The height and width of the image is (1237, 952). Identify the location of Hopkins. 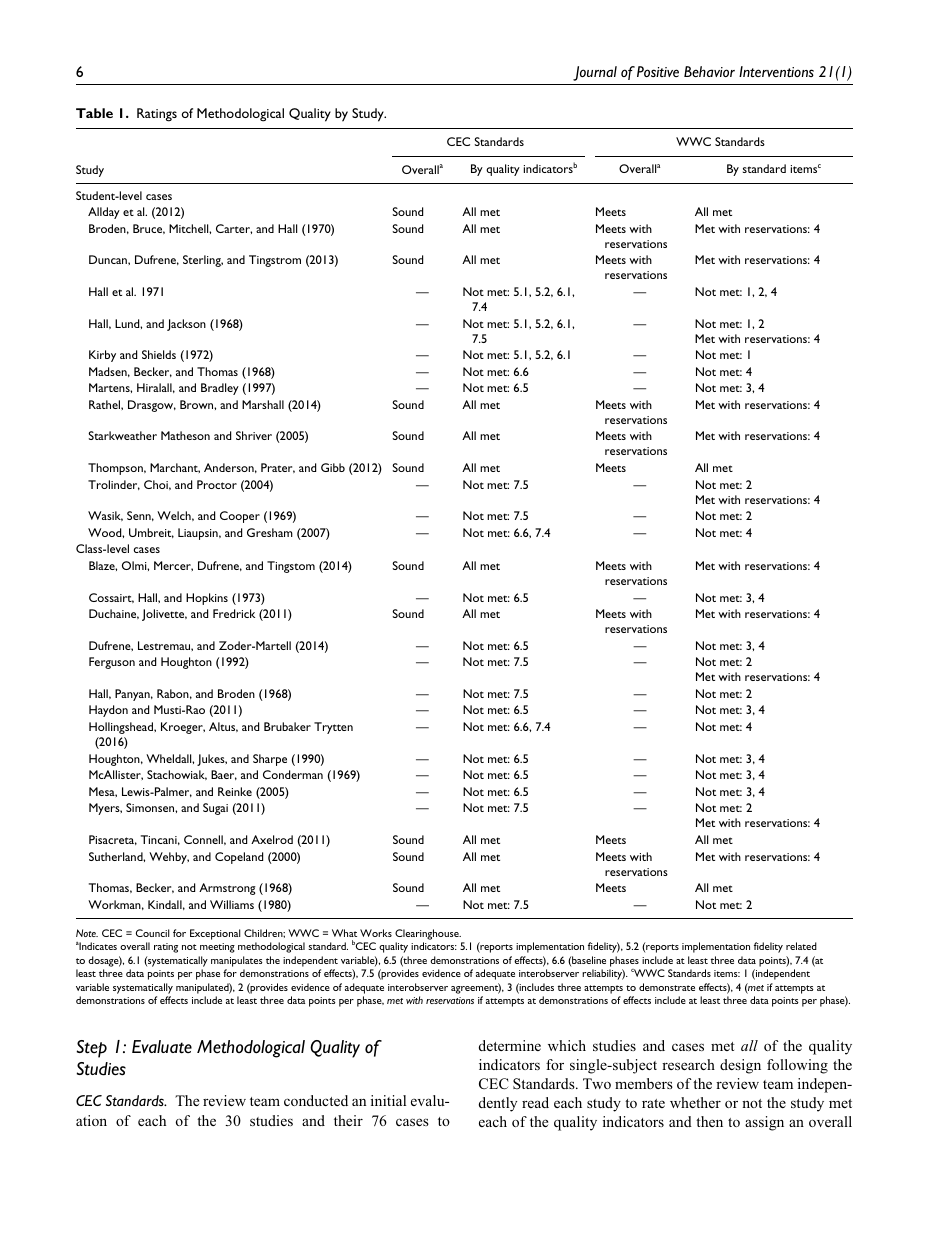
(207, 599).
